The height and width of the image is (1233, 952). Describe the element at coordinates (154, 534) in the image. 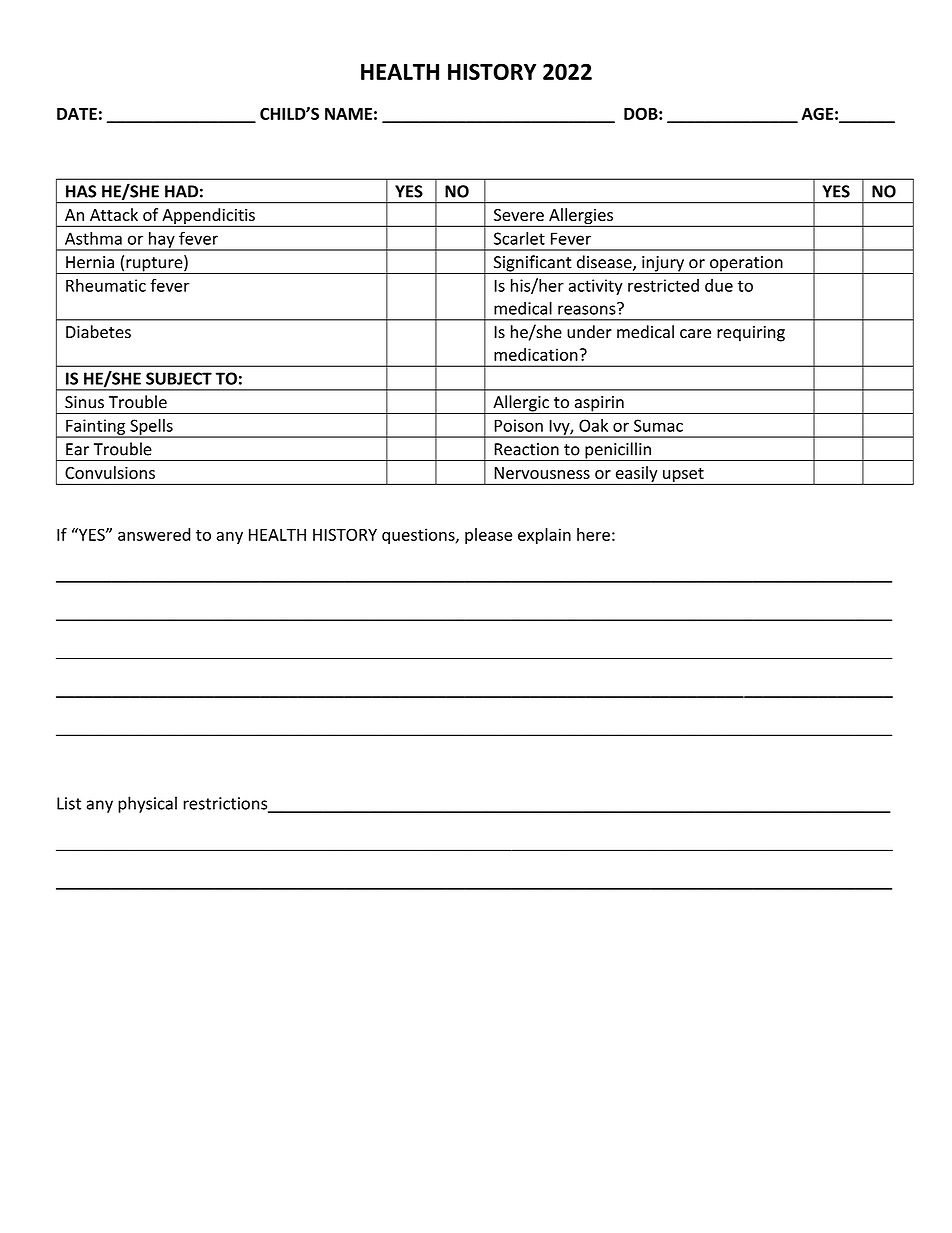

I see `answered` at that location.
